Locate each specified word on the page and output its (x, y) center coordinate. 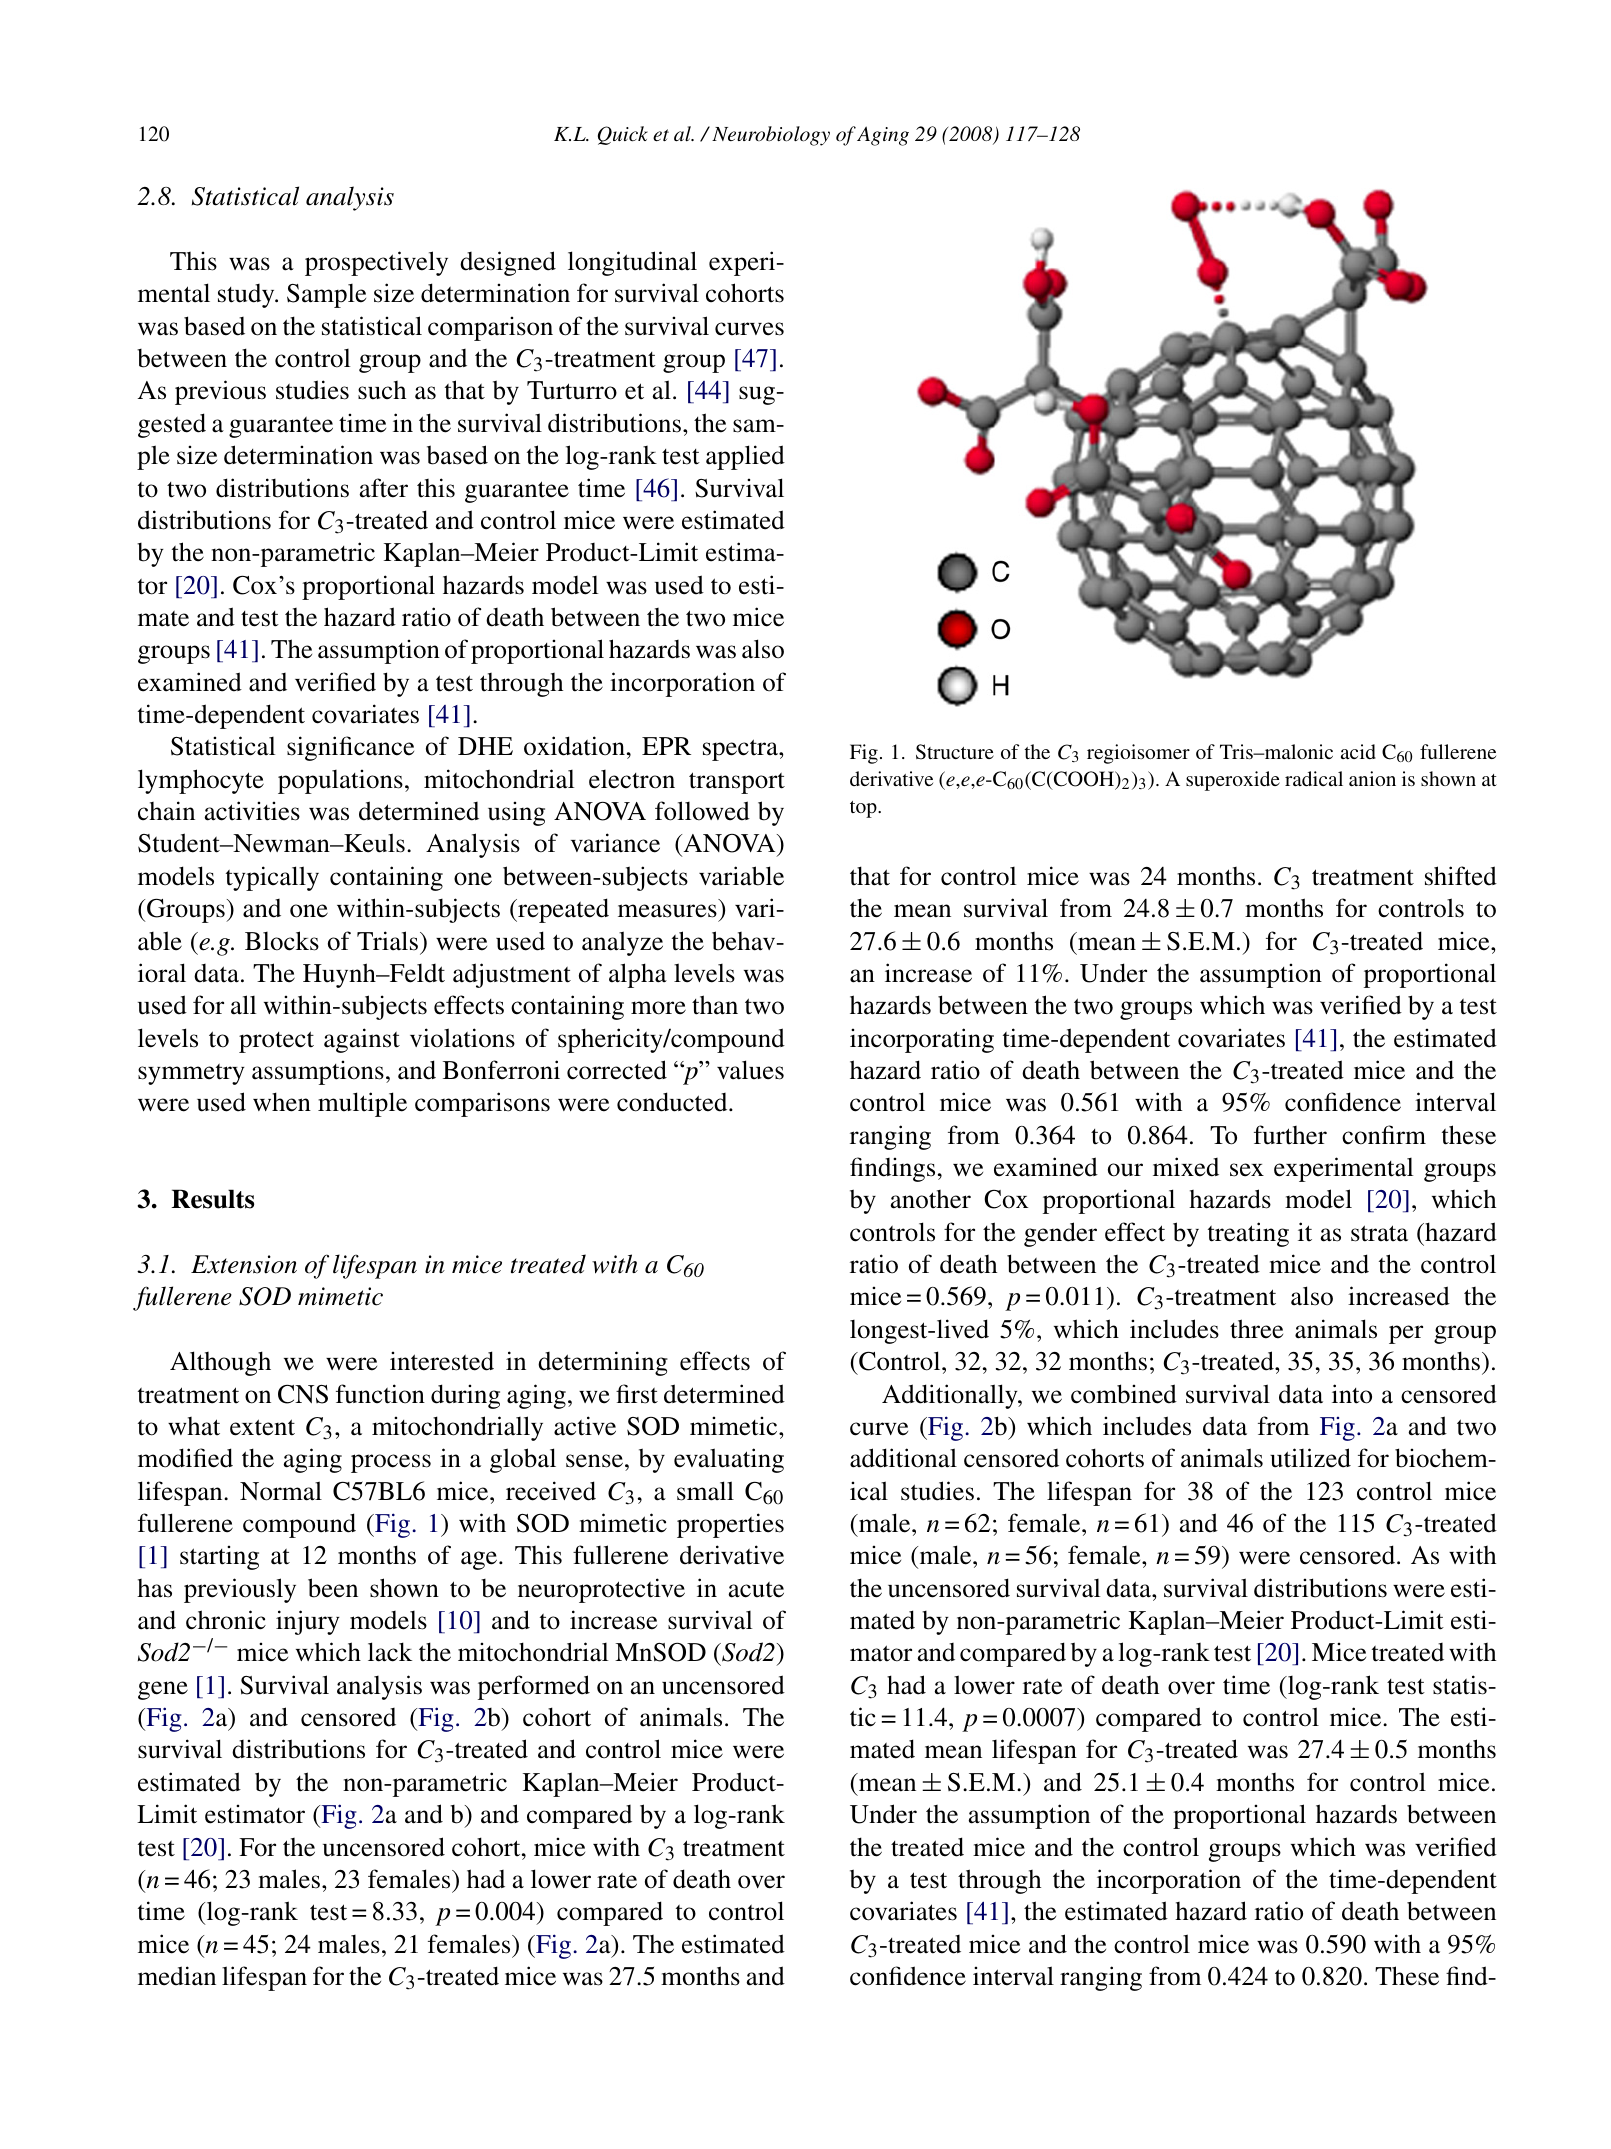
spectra (741, 750)
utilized (1310, 1458)
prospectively (376, 263)
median (177, 1976)
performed (534, 1687)
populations (340, 781)
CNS (303, 1394)
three (1256, 1329)
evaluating (729, 1460)
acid (1358, 751)
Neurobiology (771, 136)
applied (745, 457)
